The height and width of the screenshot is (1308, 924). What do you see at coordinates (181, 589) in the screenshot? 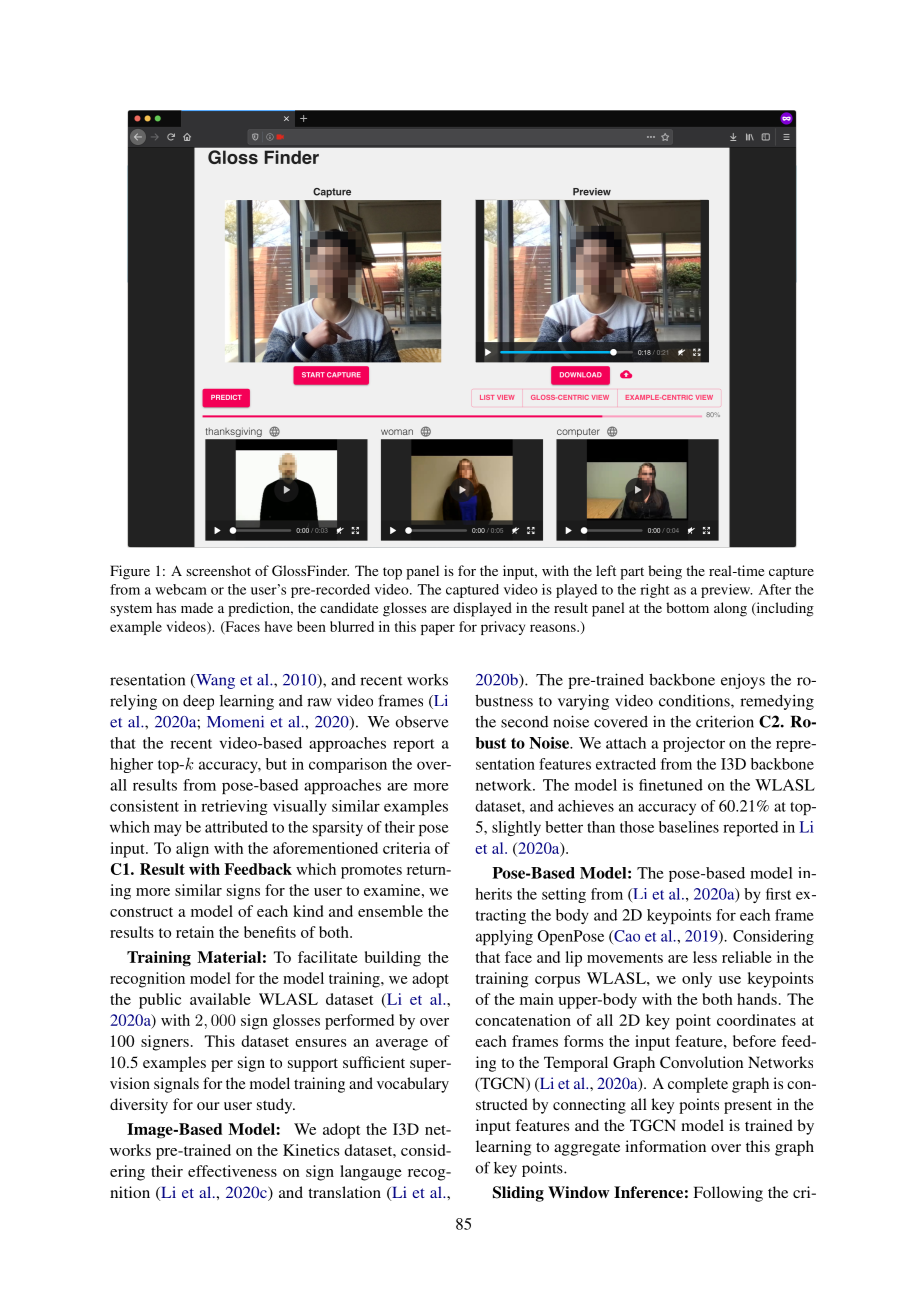
I see `webcam` at bounding box center [181, 589].
